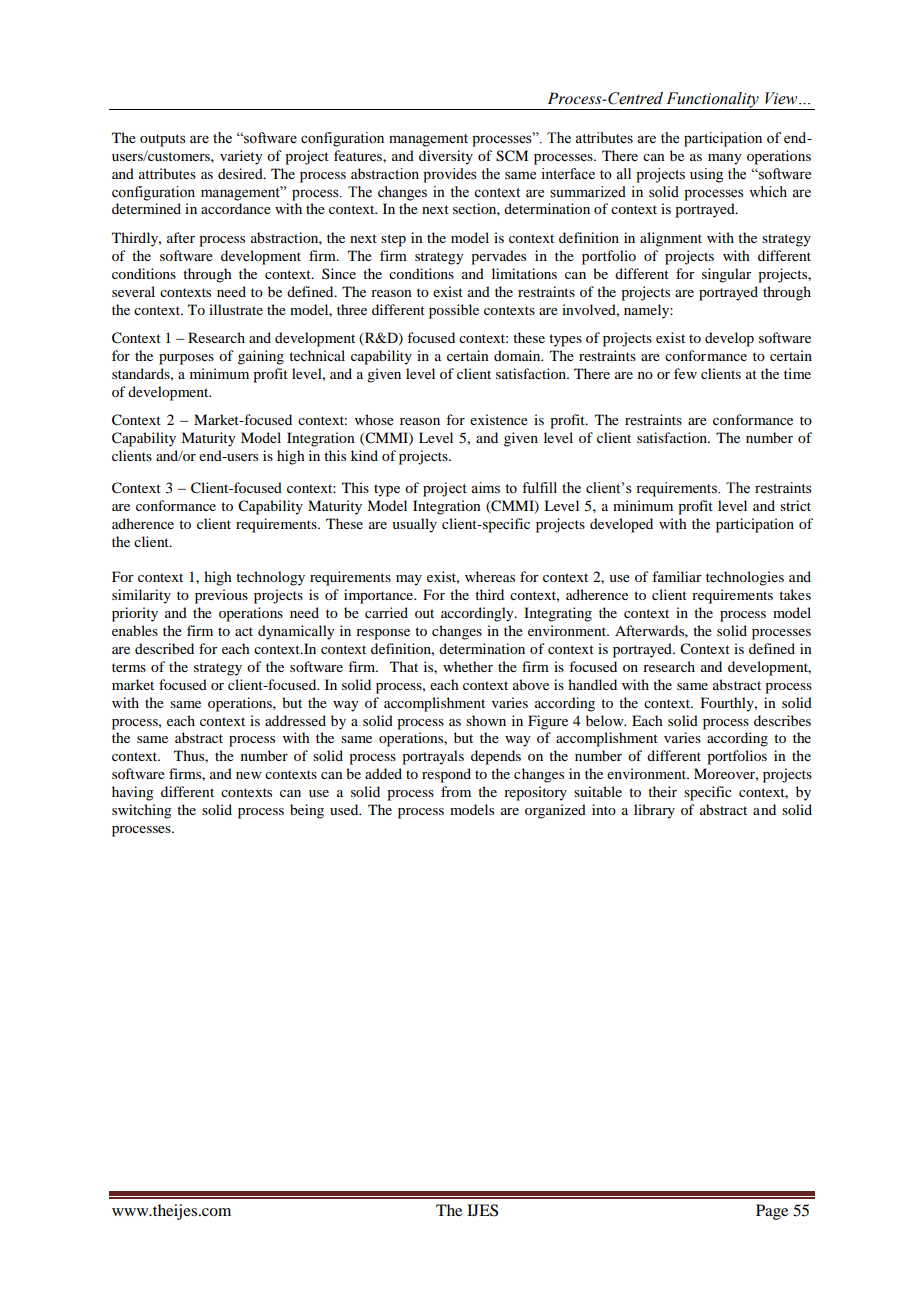  What do you see at coordinates (468, 666) in the screenshot?
I see `whether` at bounding box center [468, 666].
